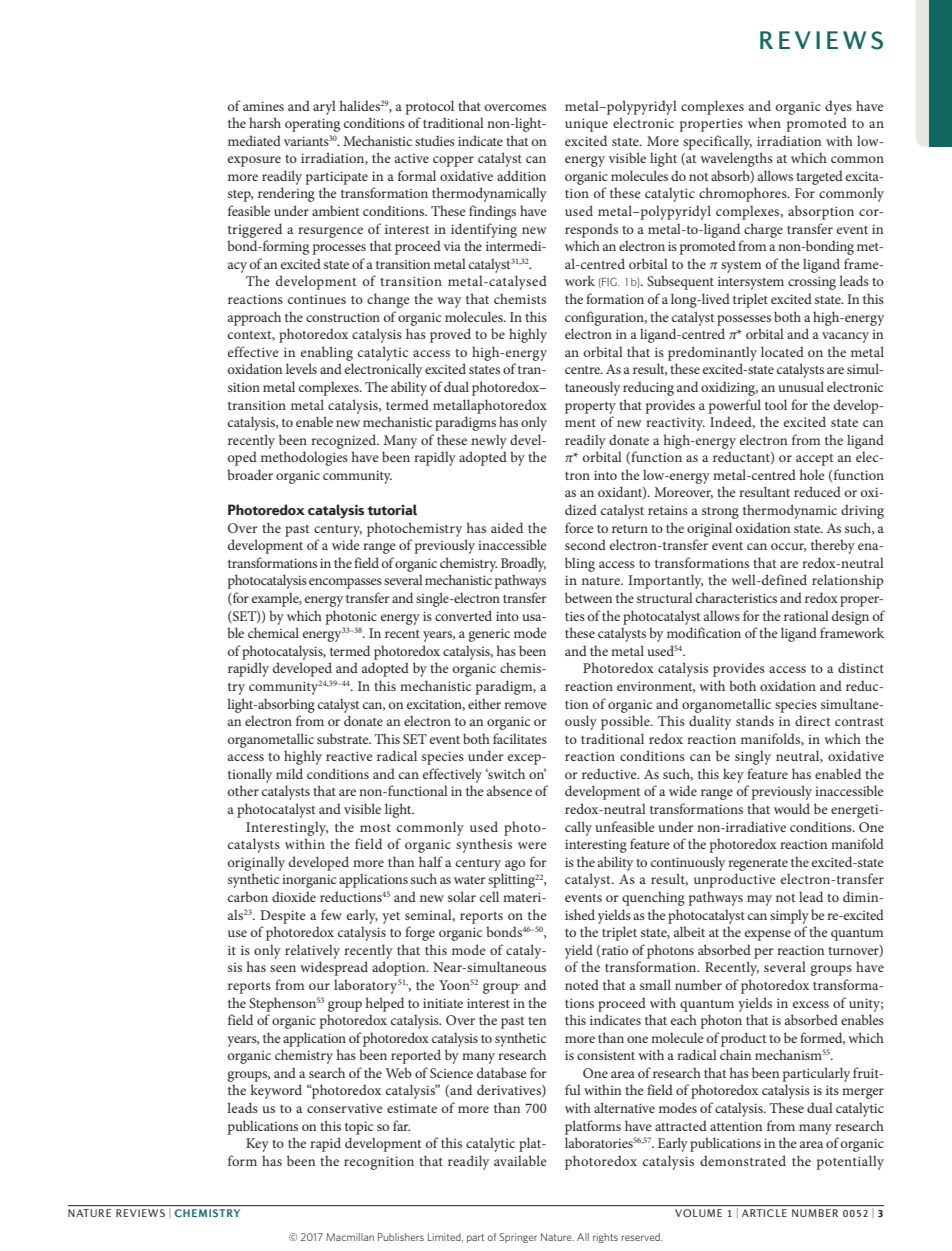 The width and height of the image is (952, 1251). I want to click on direct, so click(812, 720).
